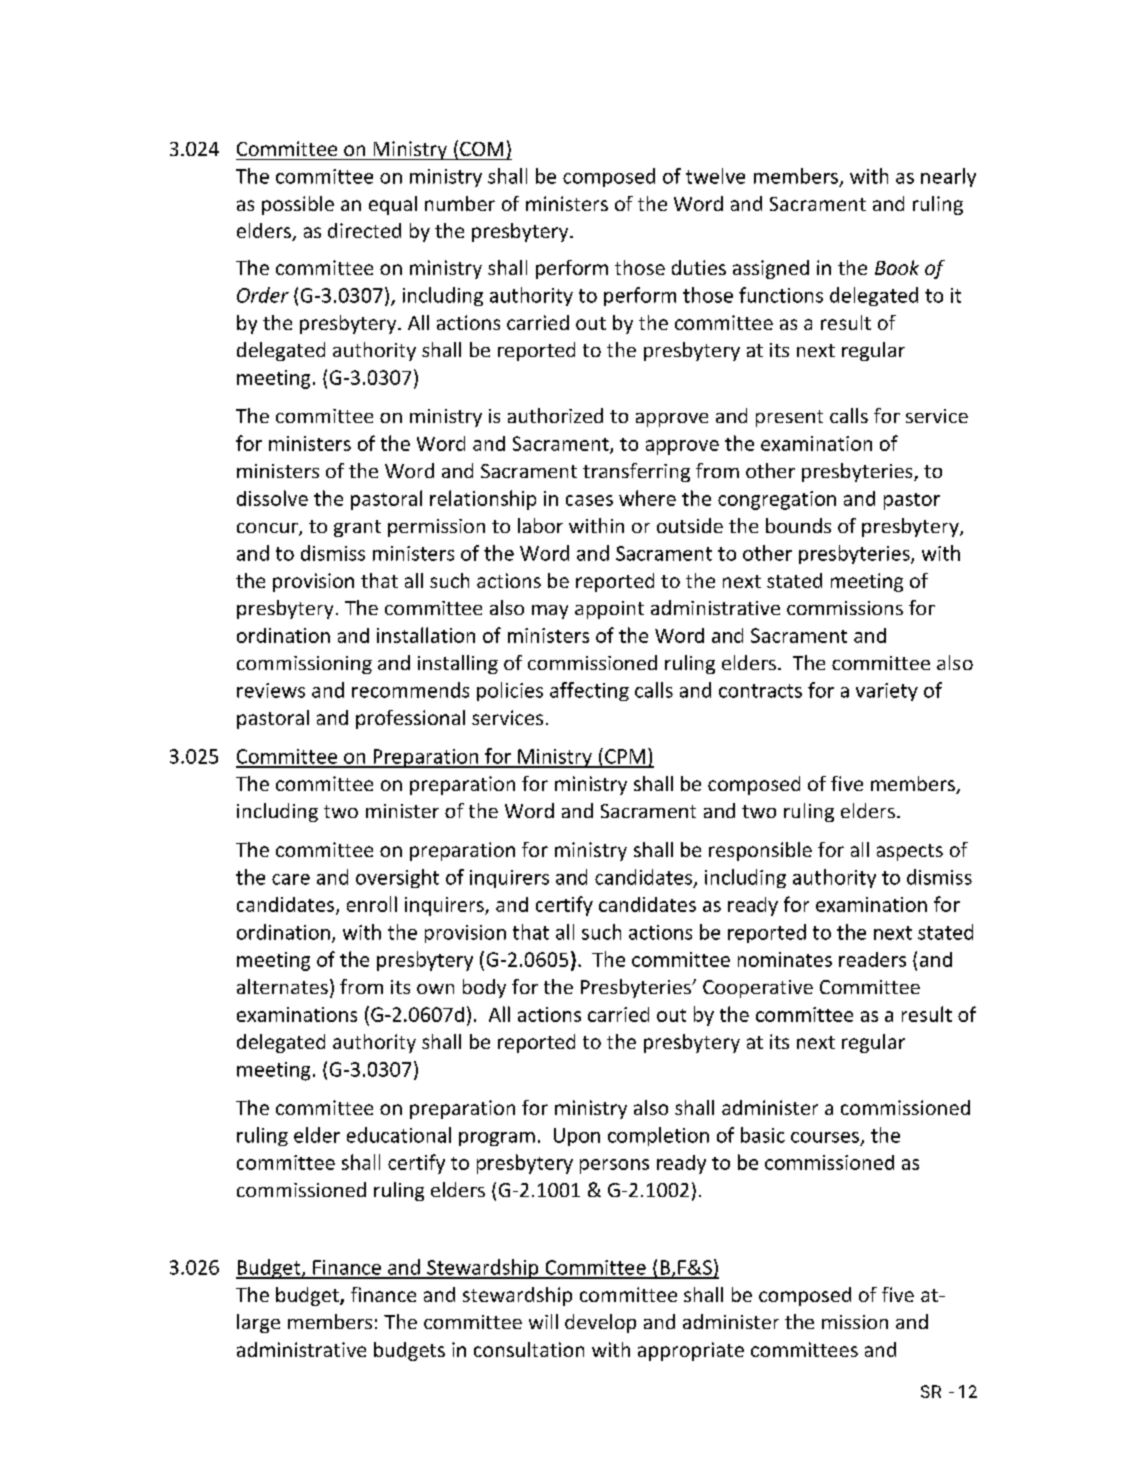 The image size is (1145, 1482). What do you see at coordinates (589, 691) in the page?
I see `affecting` at bounding box center [589, 691].
